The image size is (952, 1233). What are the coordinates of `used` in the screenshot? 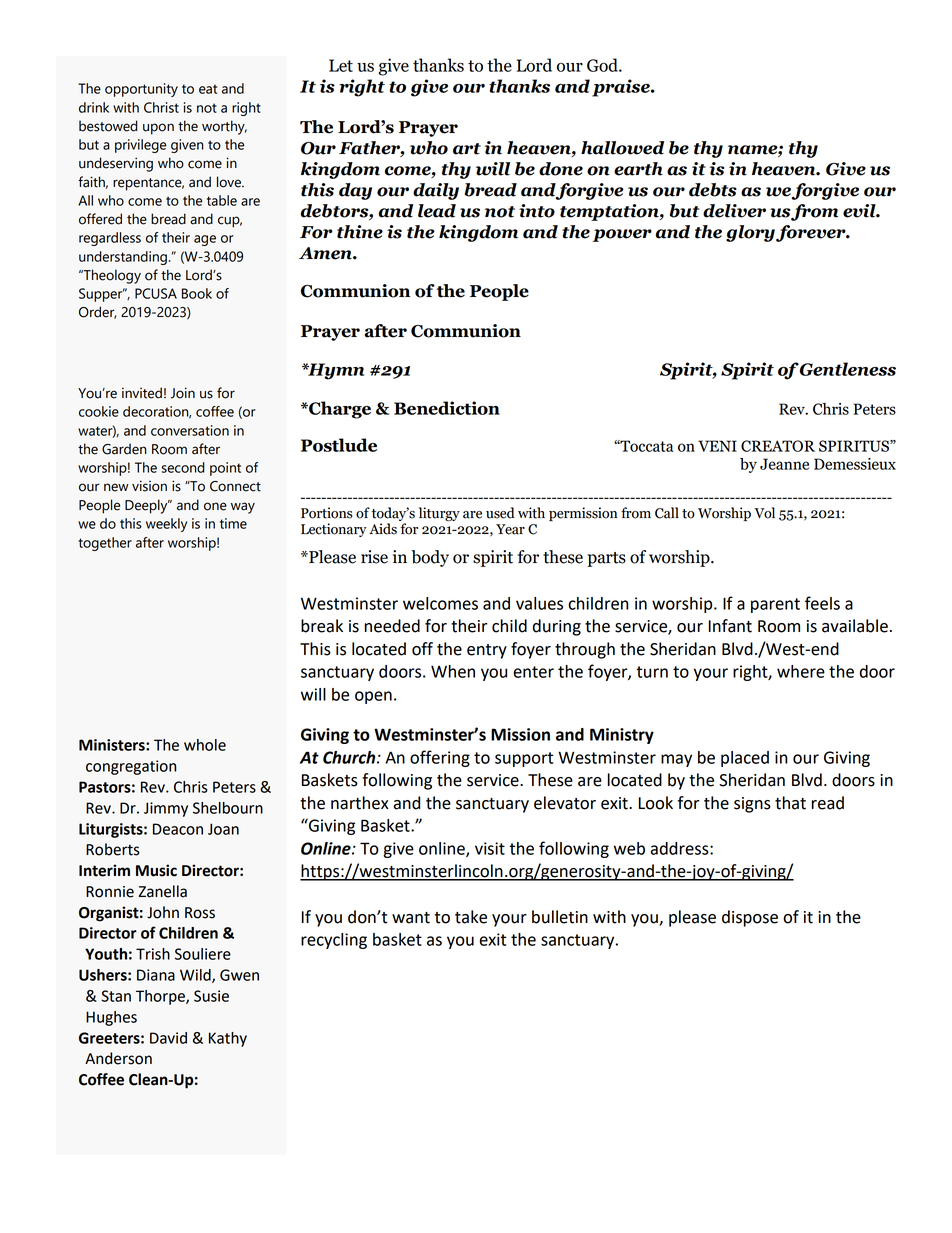 It's located at (500, 513).
